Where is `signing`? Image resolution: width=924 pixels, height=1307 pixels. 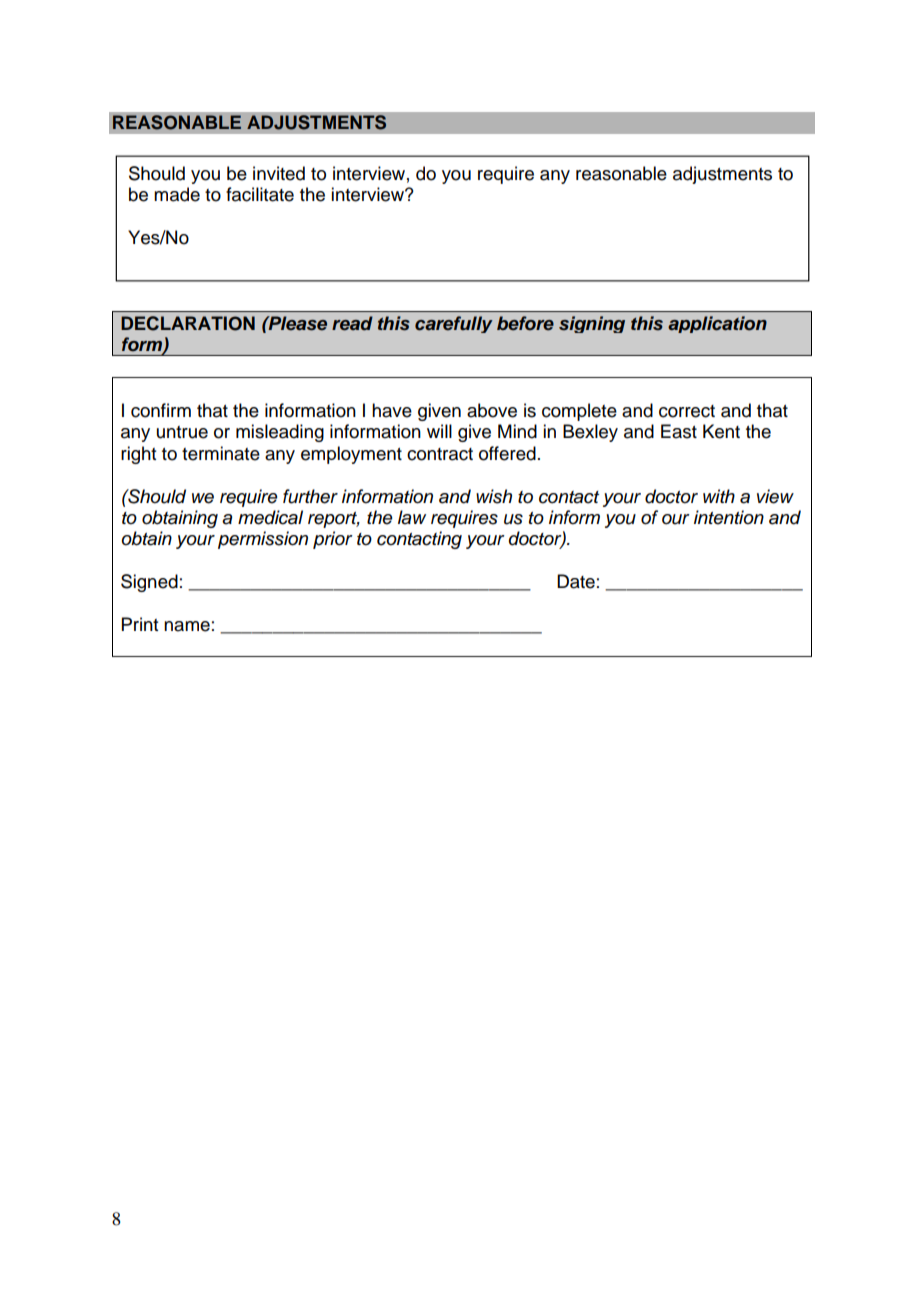
signing is located at coordinates (592, 324).
